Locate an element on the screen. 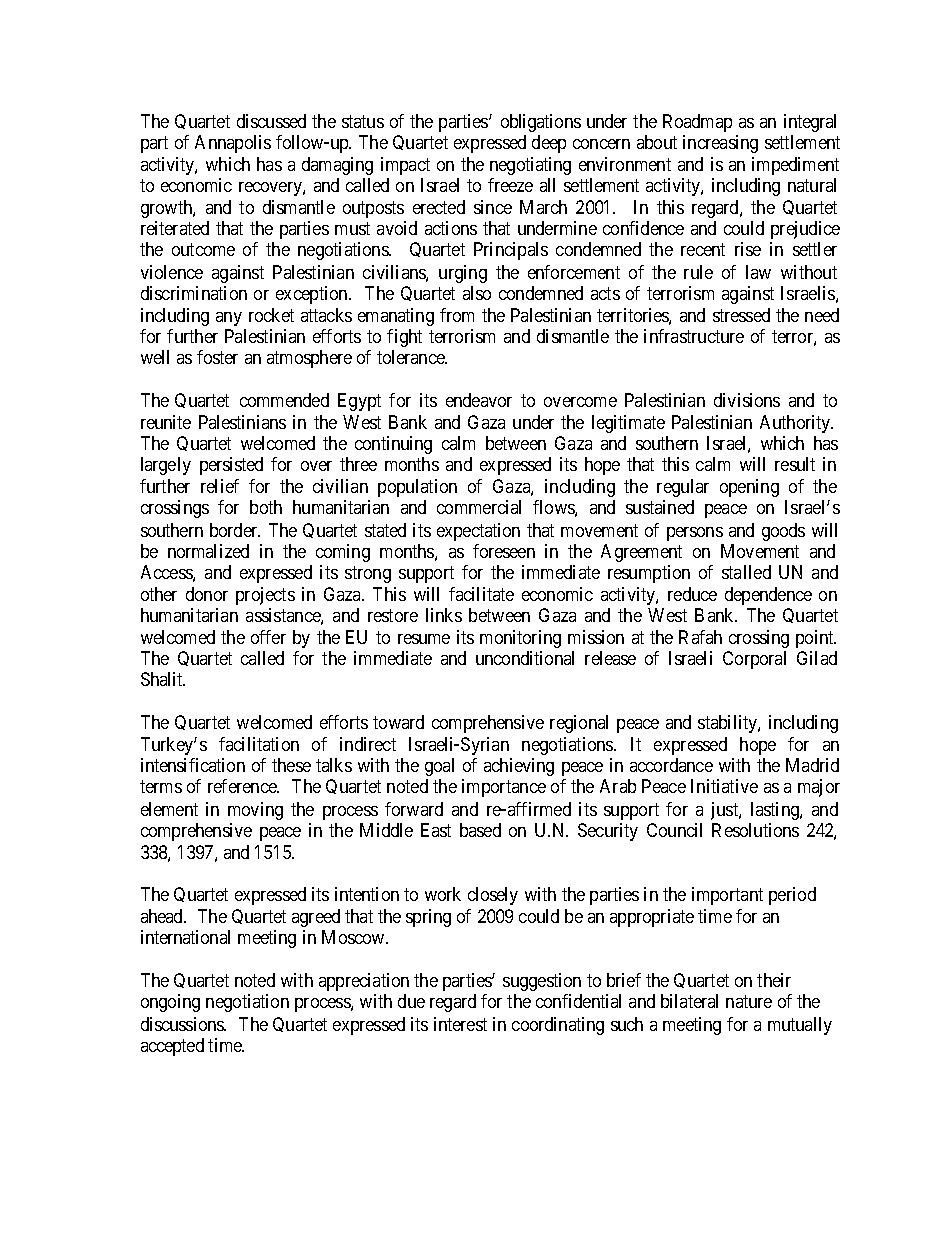  divisions is located at coordinates (747, 400).
